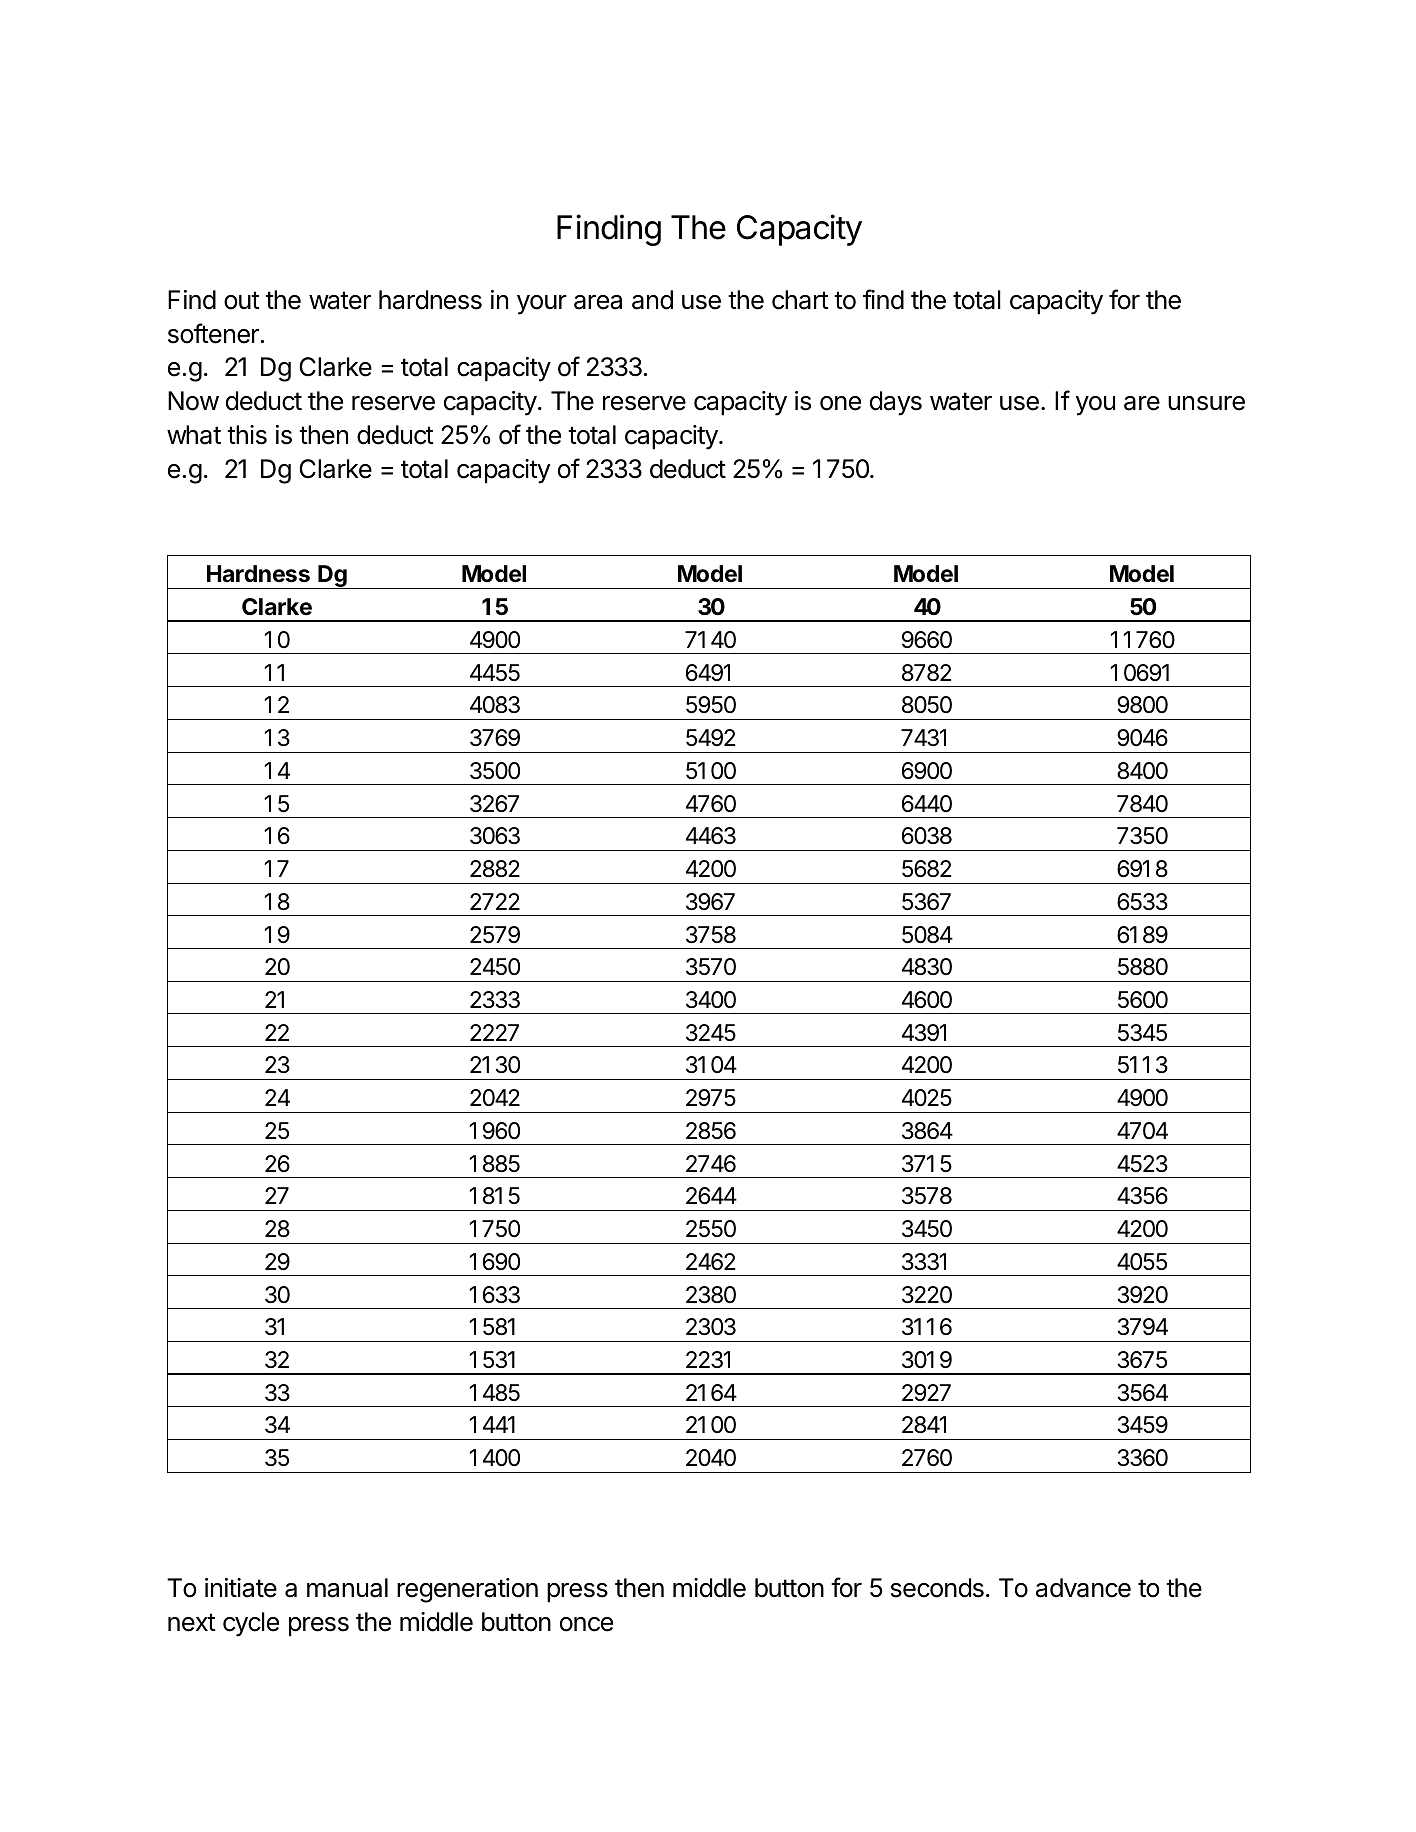  Describe the element at coordinates (247, 435) in the screenshot. I see `this` at that location.
